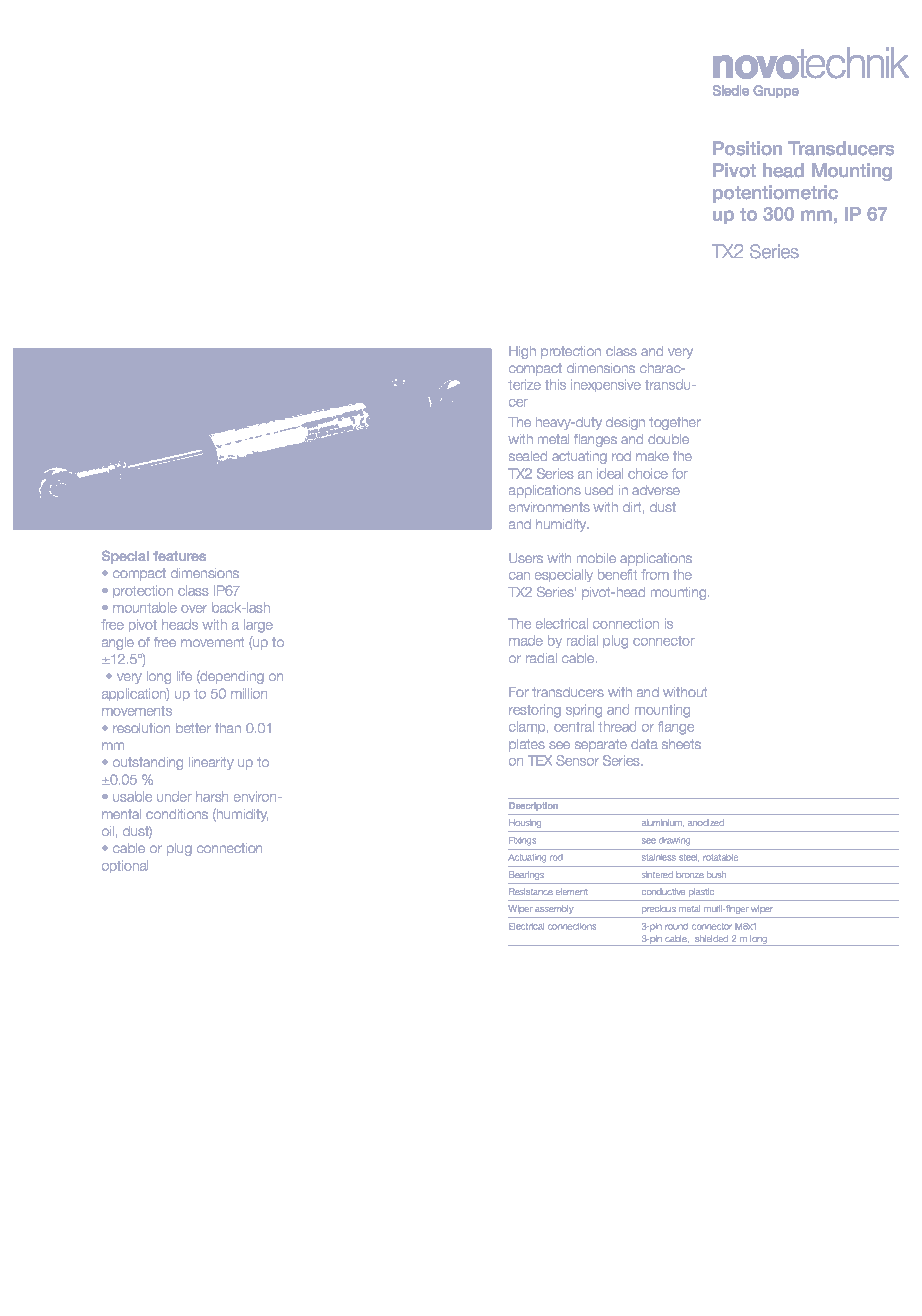 This screenshot has height=1316, width=922. What do you see at coordinates (125, 867) in the screenshot?
I see `optional` at bounding box center [125, 867].
